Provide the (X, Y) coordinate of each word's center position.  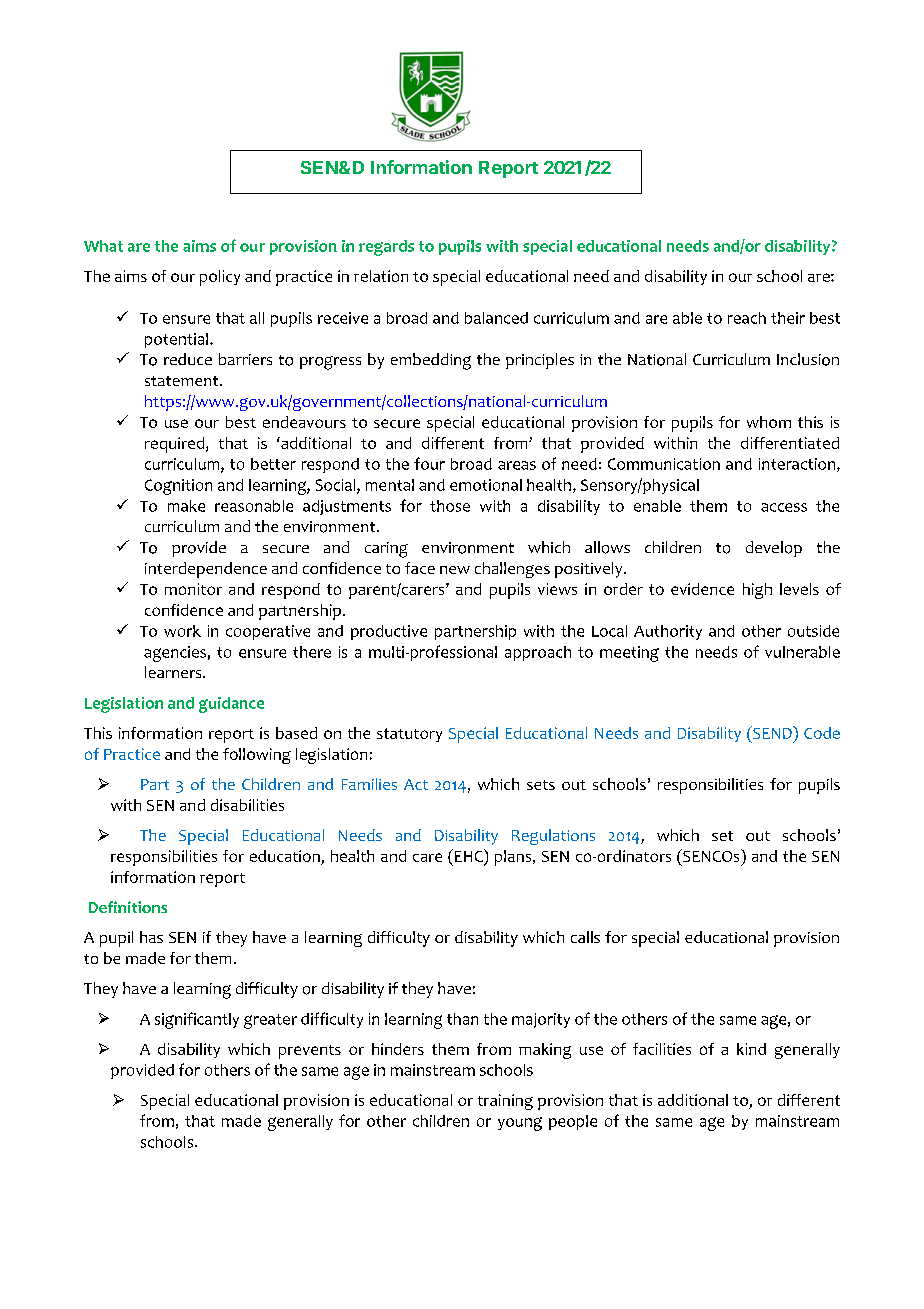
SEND (772, 732)
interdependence (206, 570)
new (455, 570)
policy (220, 278)
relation (381, 276)
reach (747, 318)
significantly (197, 1020)
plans (514, 858)
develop (774, 549)
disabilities (247, 805)
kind (751, 1049)
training (505, 1102)
